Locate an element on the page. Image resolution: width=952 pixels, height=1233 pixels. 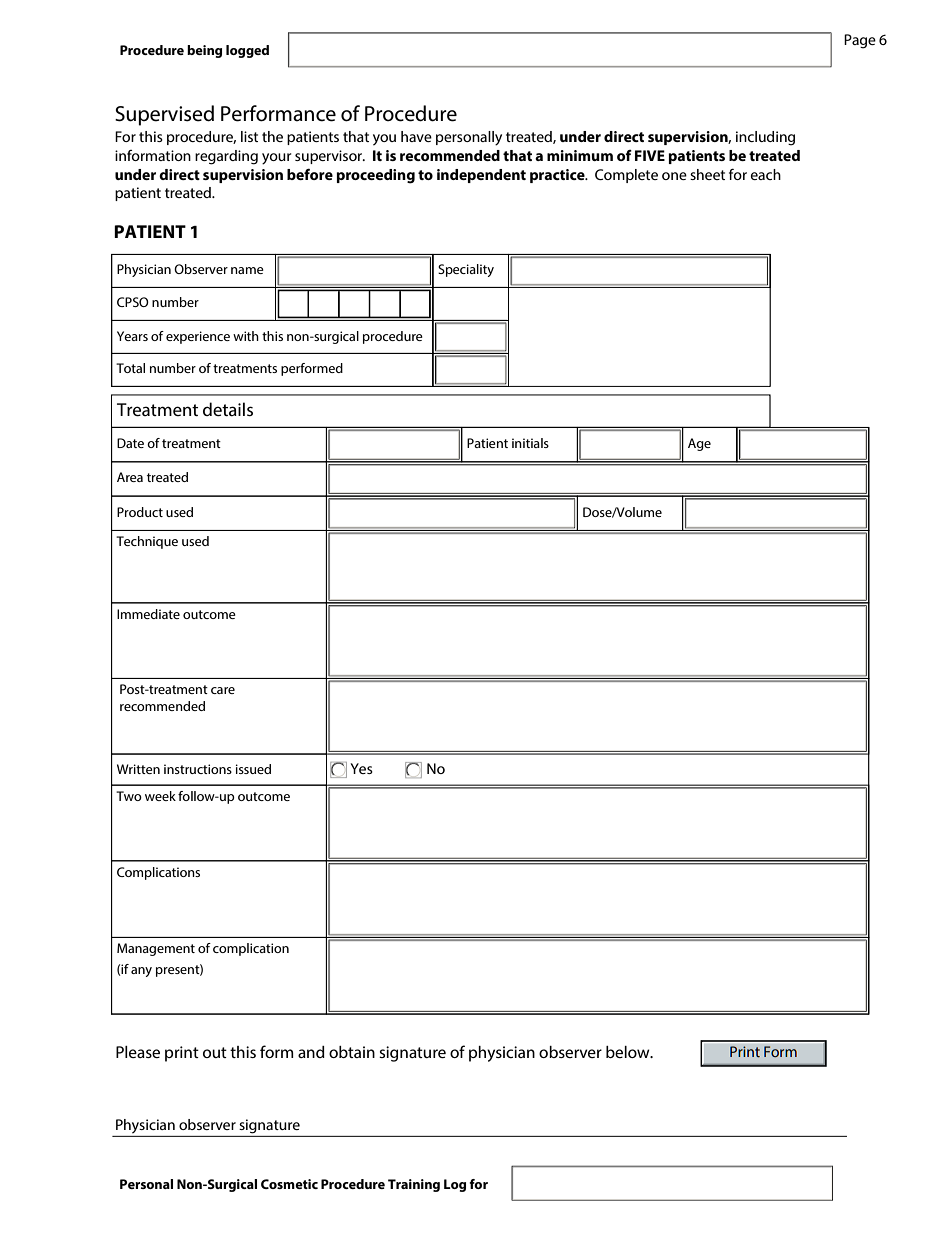
details is located at coordinates (228, 409).
